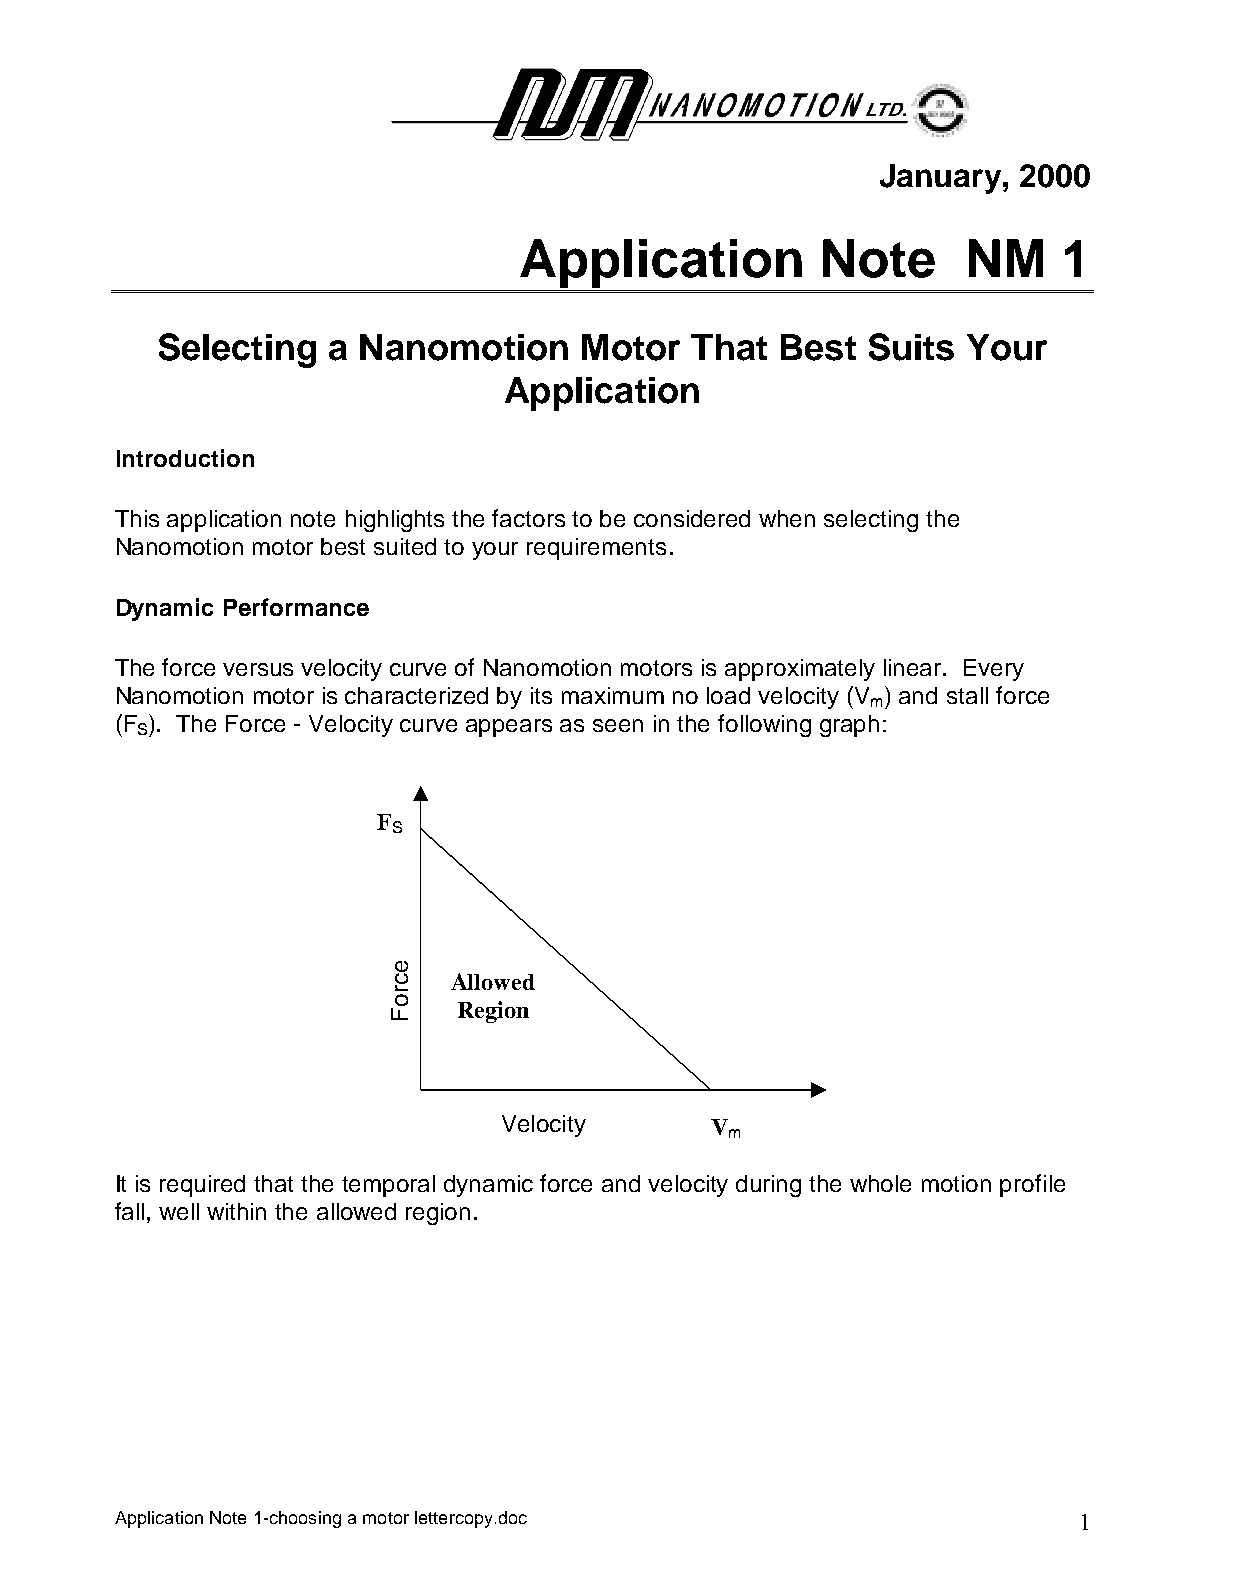 This page has width=1233, height=1596. Describe the element at coordinates (296, 607) in the page. I see `Performance` at that location.
